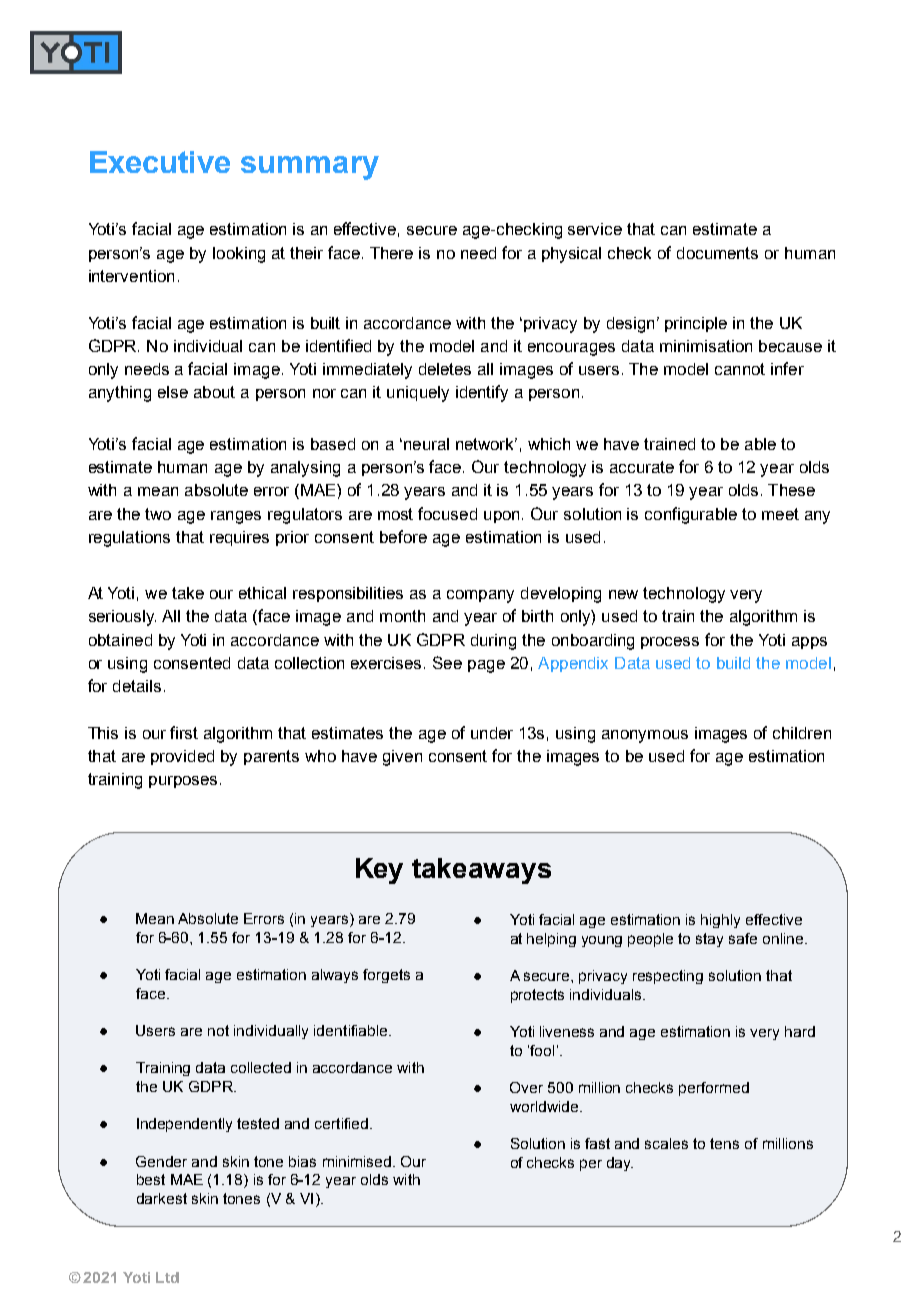  Describe the element at coordinates (724, 1143) in the screenshot. I see `tens` at that location.
